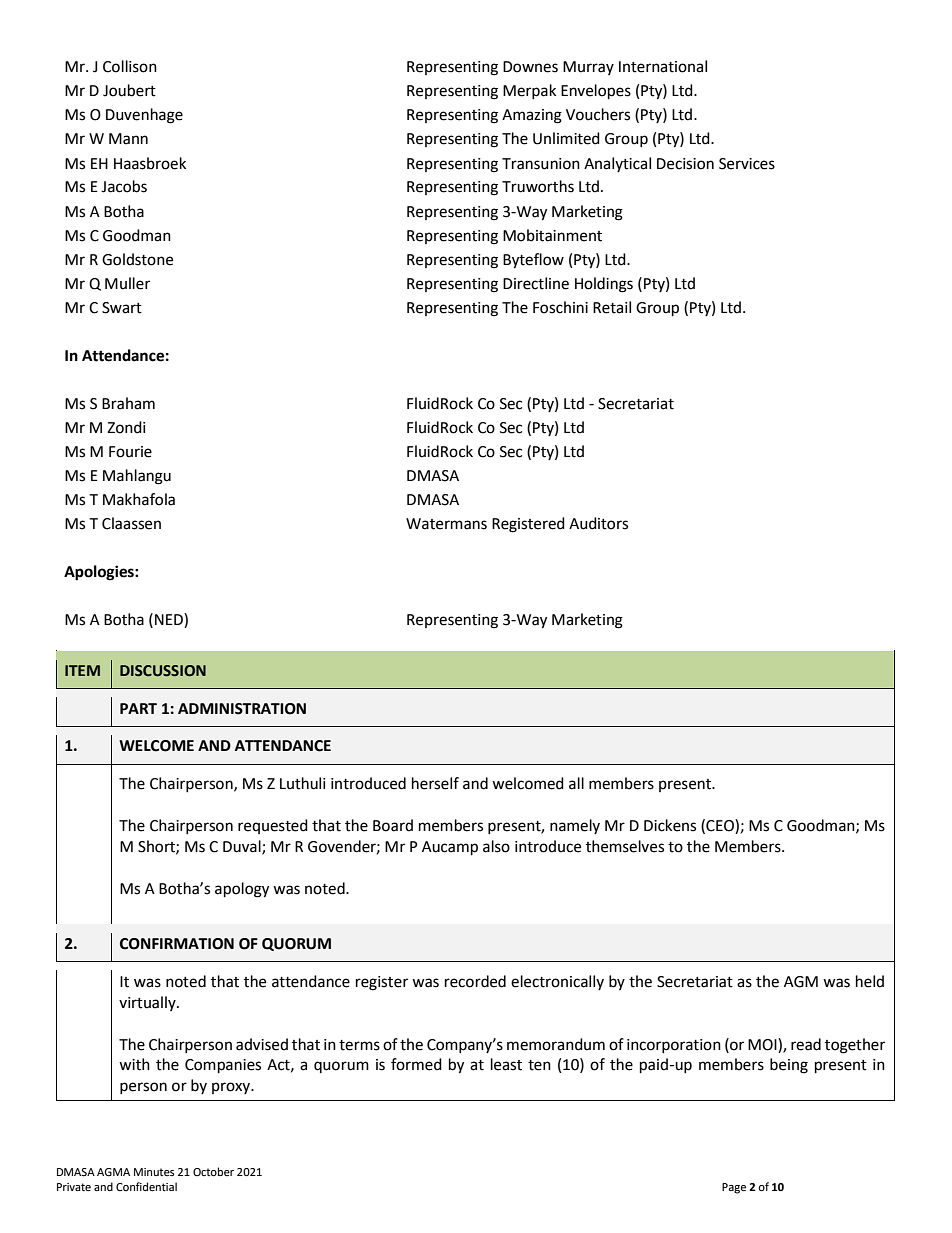 This document has height=1233, width=952. Describe the element at coordinates (734, 1188) in the document. I see `Page` at that location.
